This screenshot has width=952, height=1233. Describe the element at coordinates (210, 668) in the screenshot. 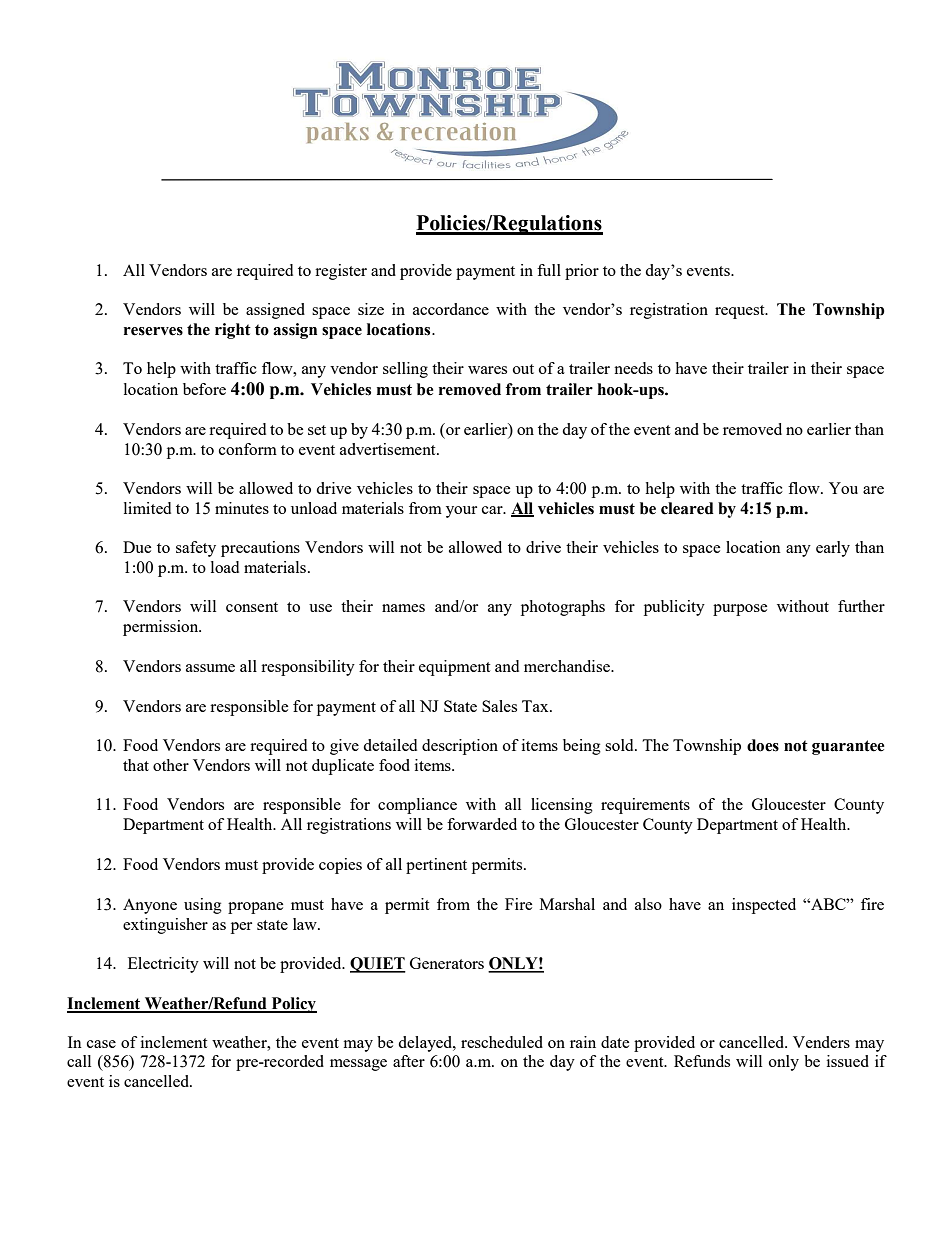

I see `assume` at that location.
